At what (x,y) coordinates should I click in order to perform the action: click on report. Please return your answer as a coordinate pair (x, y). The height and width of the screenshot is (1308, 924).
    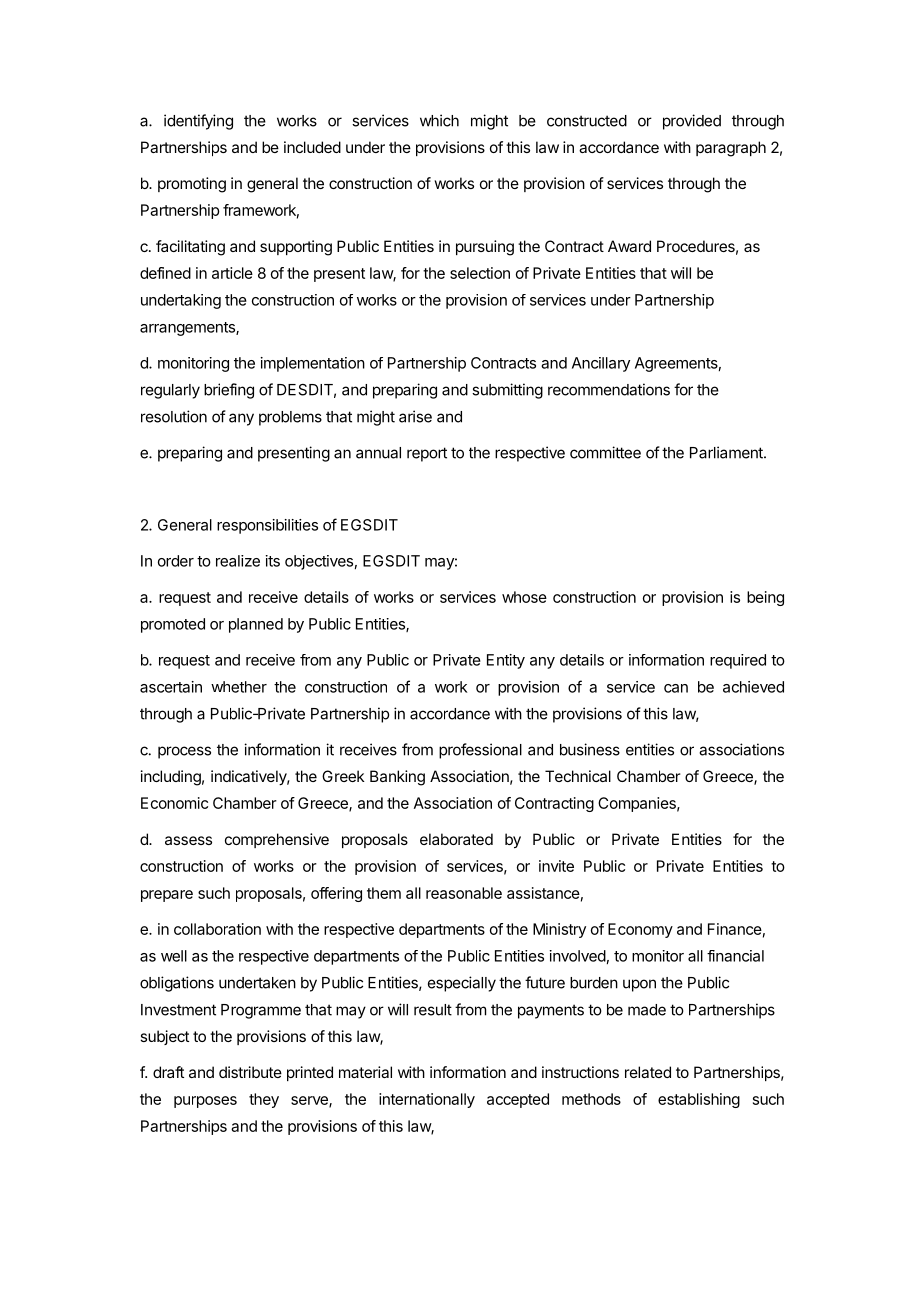
    Looking at the image, I should click on (427, 454).
